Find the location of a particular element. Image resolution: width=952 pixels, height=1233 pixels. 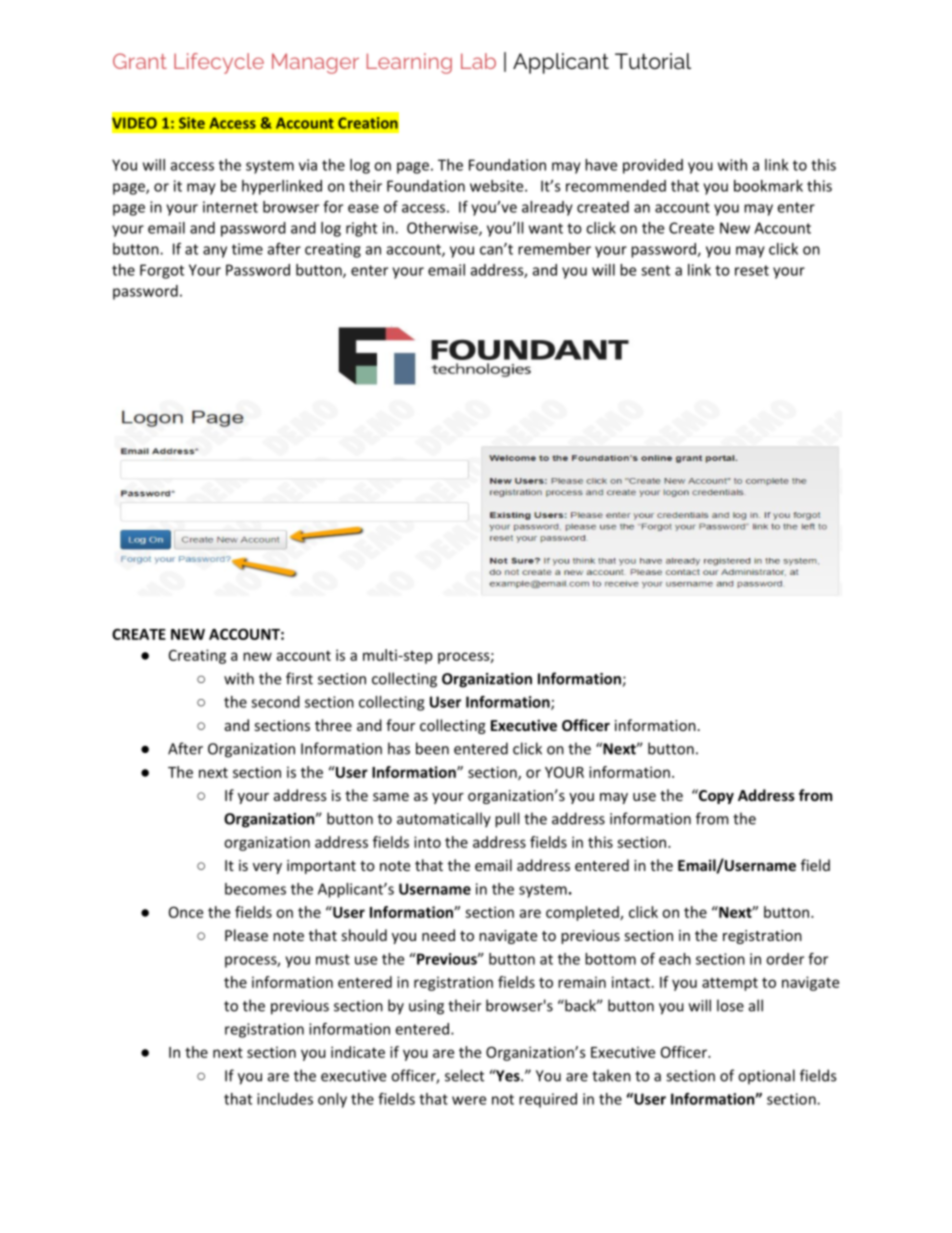

Tutorial is located at coordinates (653, 61).
